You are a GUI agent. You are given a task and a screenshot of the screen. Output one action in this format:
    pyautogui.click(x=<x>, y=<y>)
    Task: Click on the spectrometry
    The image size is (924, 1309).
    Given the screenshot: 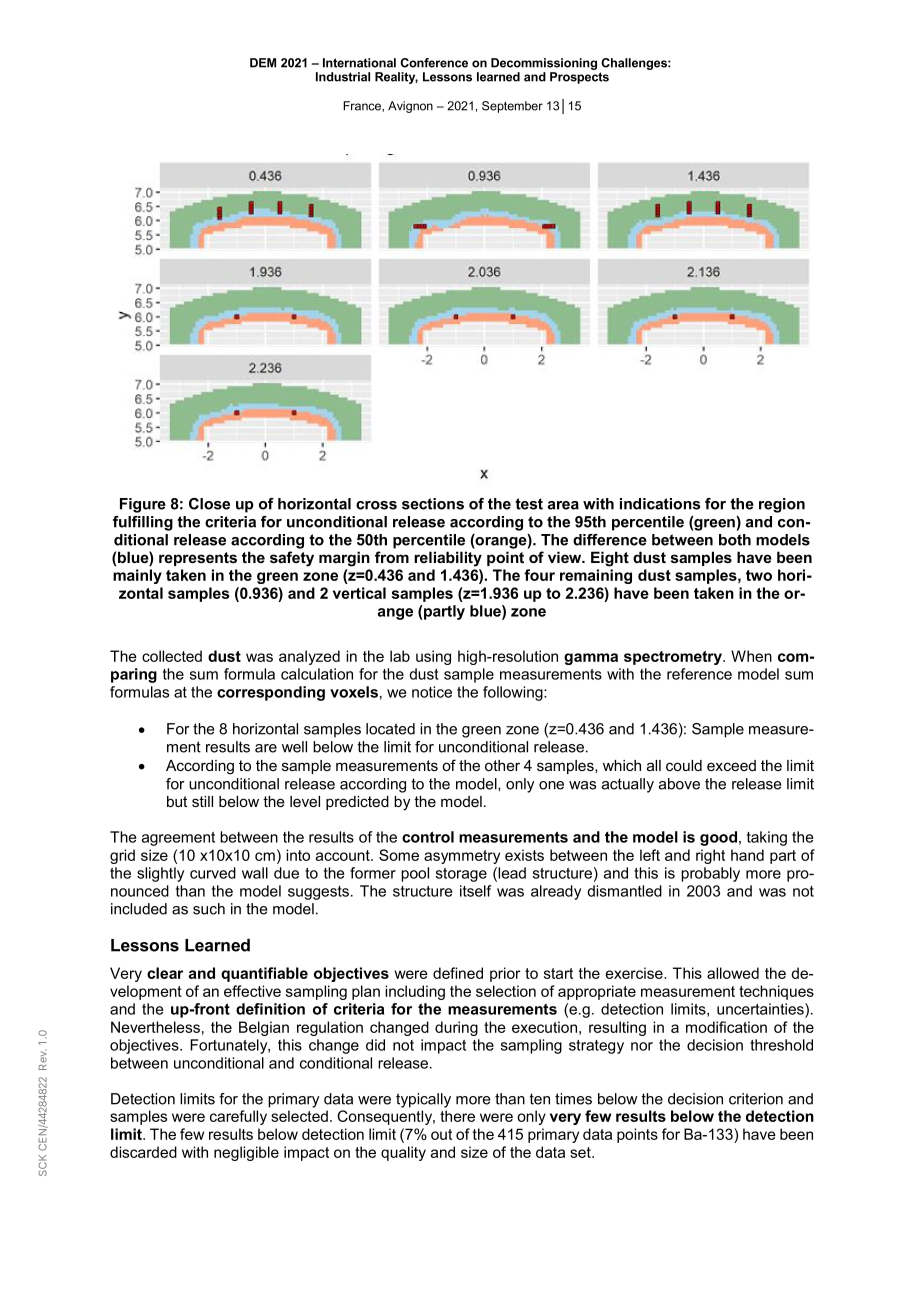 What is the action you would take?
    pyautogui.click(x=674, y=658)
